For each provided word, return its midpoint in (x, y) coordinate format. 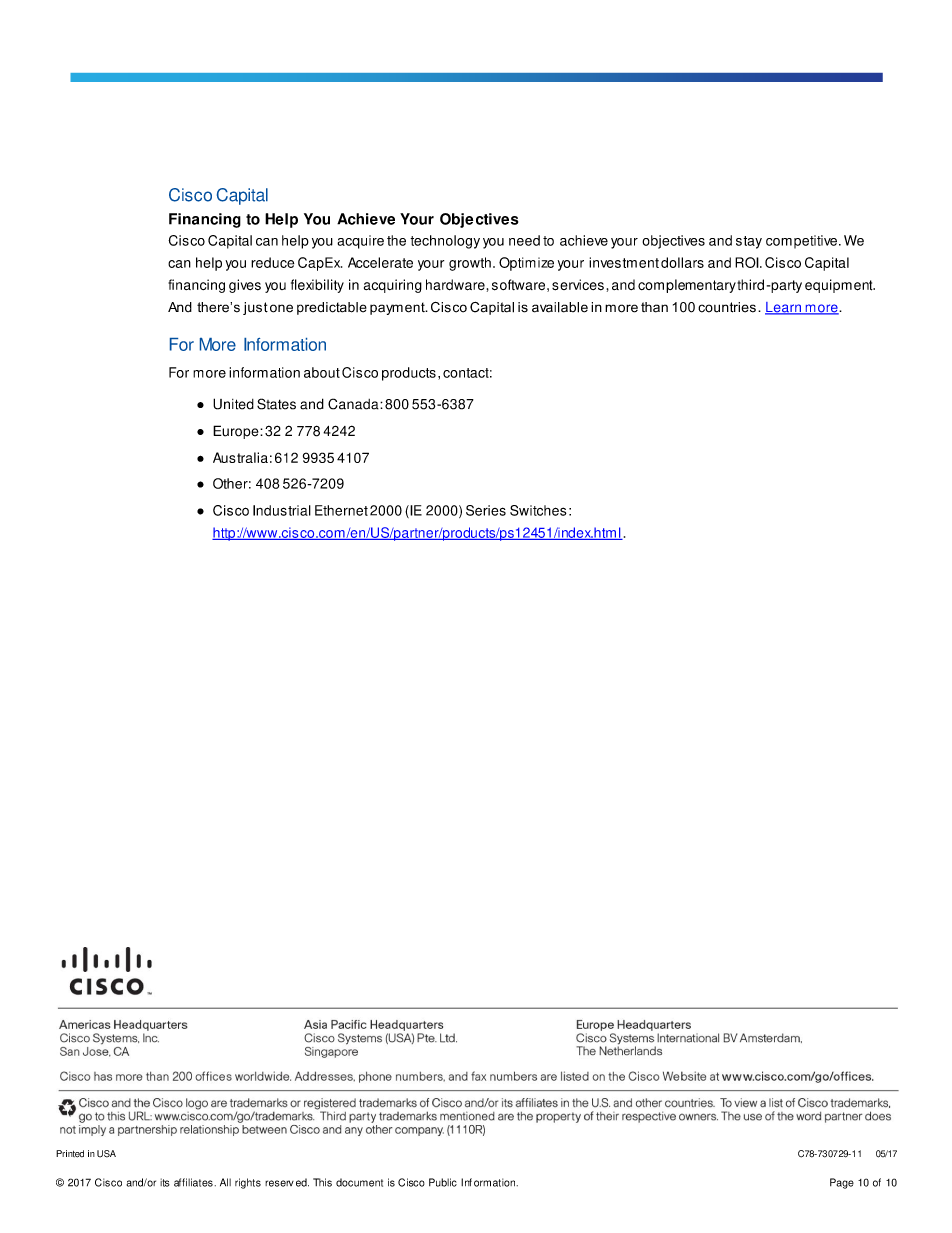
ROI (748, 262)
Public (443, 1182)
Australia (240, 457)
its (165, 1182)
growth (470, 264)
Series (486, 510)
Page (842, 1183)
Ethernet (341, 510)
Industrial (282, 510)
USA (106, 1154)
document (359, 1182)
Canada (354, 404)
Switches (538, 510)
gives (245, 286)
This (322, 1182)
